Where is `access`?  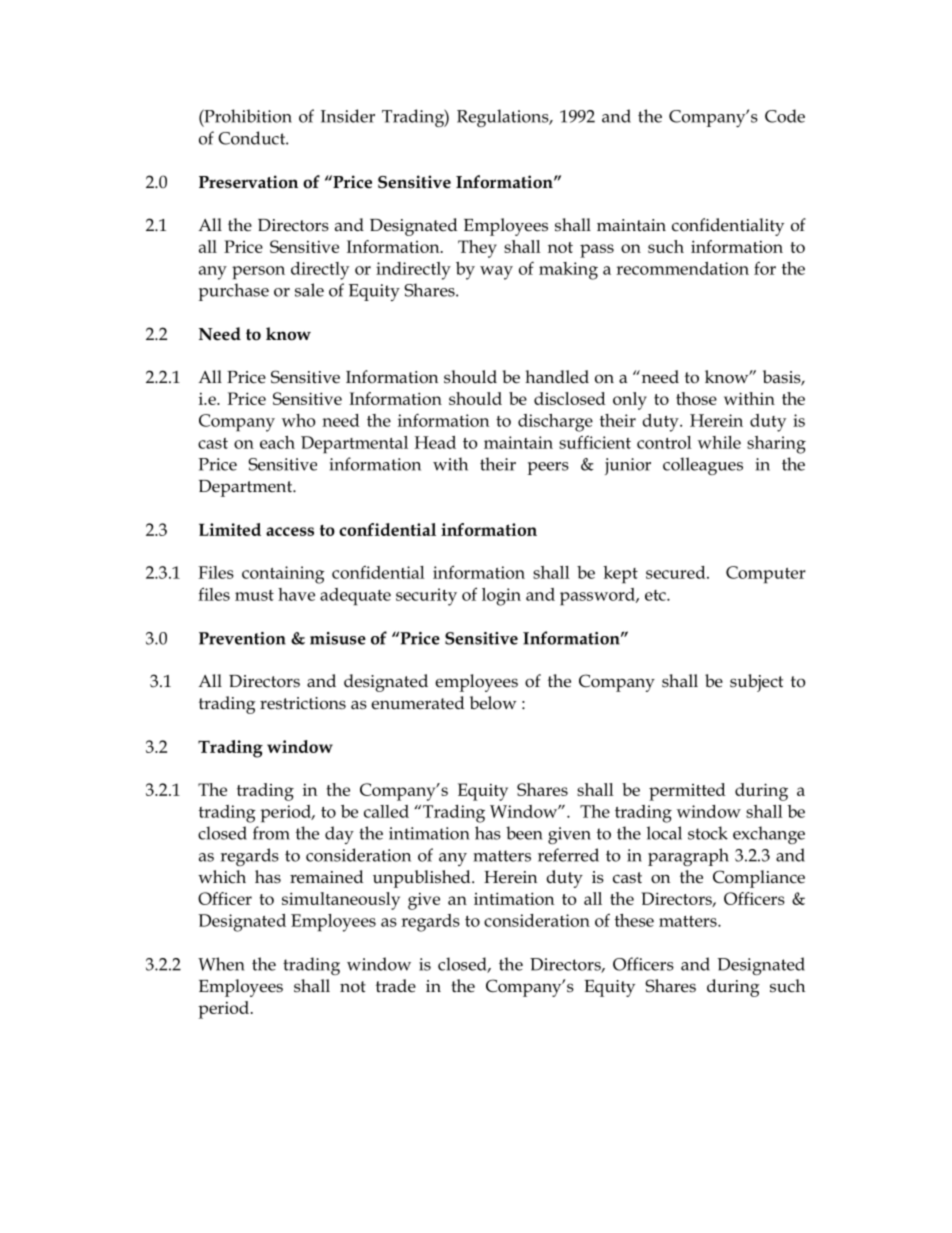 access is located at coordinates (290, 531).
